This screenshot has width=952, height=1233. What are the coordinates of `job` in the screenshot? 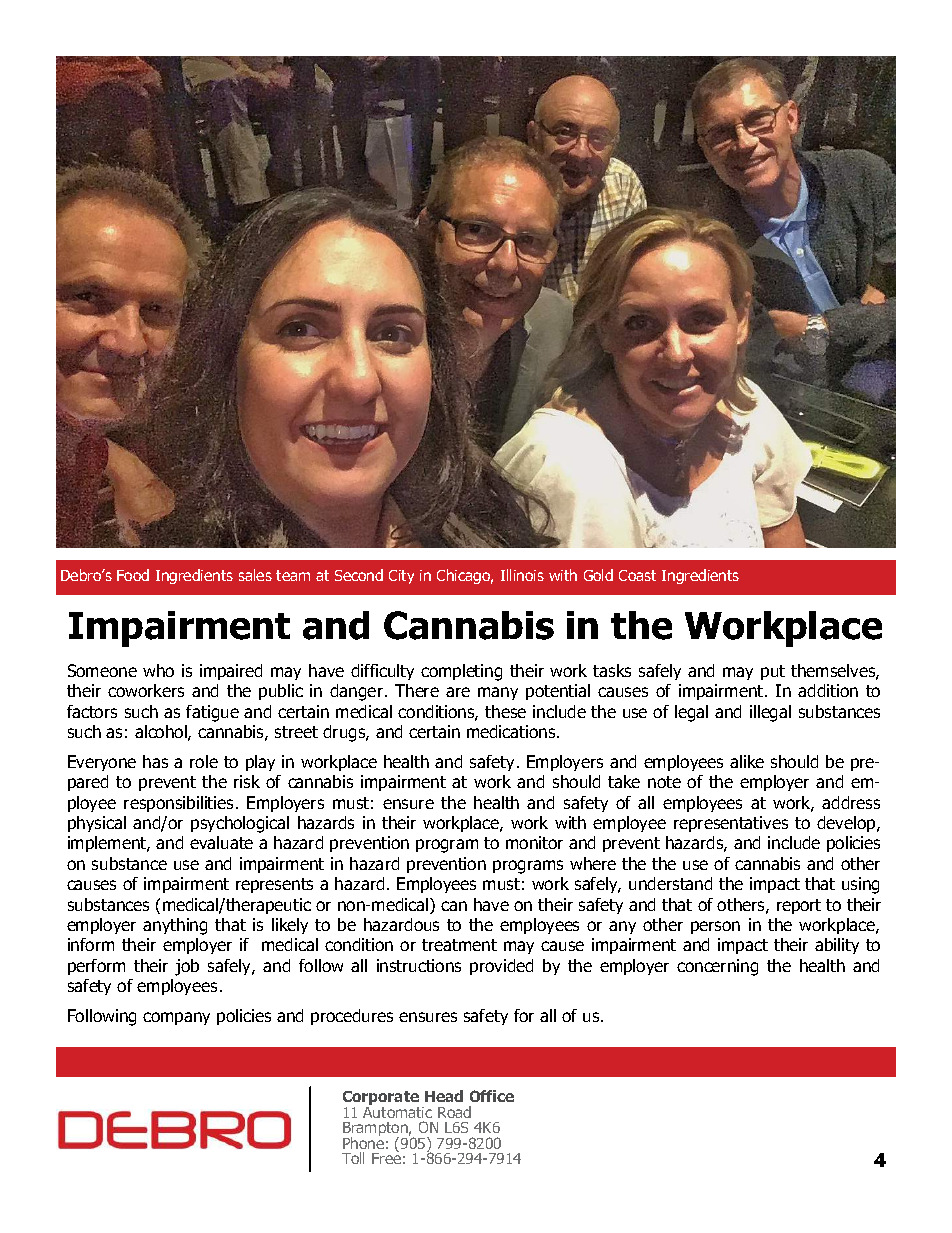 It's located at (187, 967).
